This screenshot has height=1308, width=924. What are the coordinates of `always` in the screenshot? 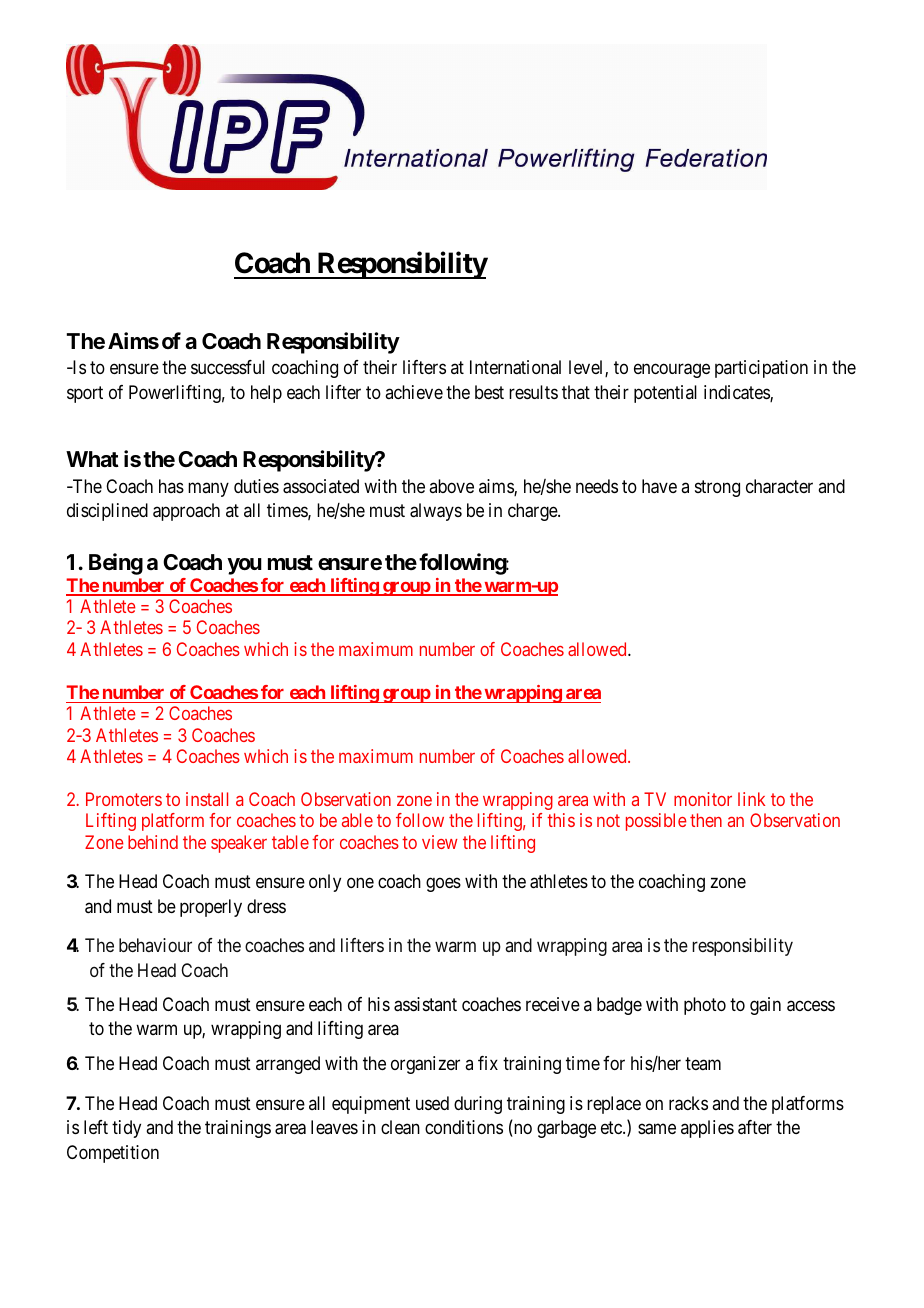 It's located at (436, 512).
